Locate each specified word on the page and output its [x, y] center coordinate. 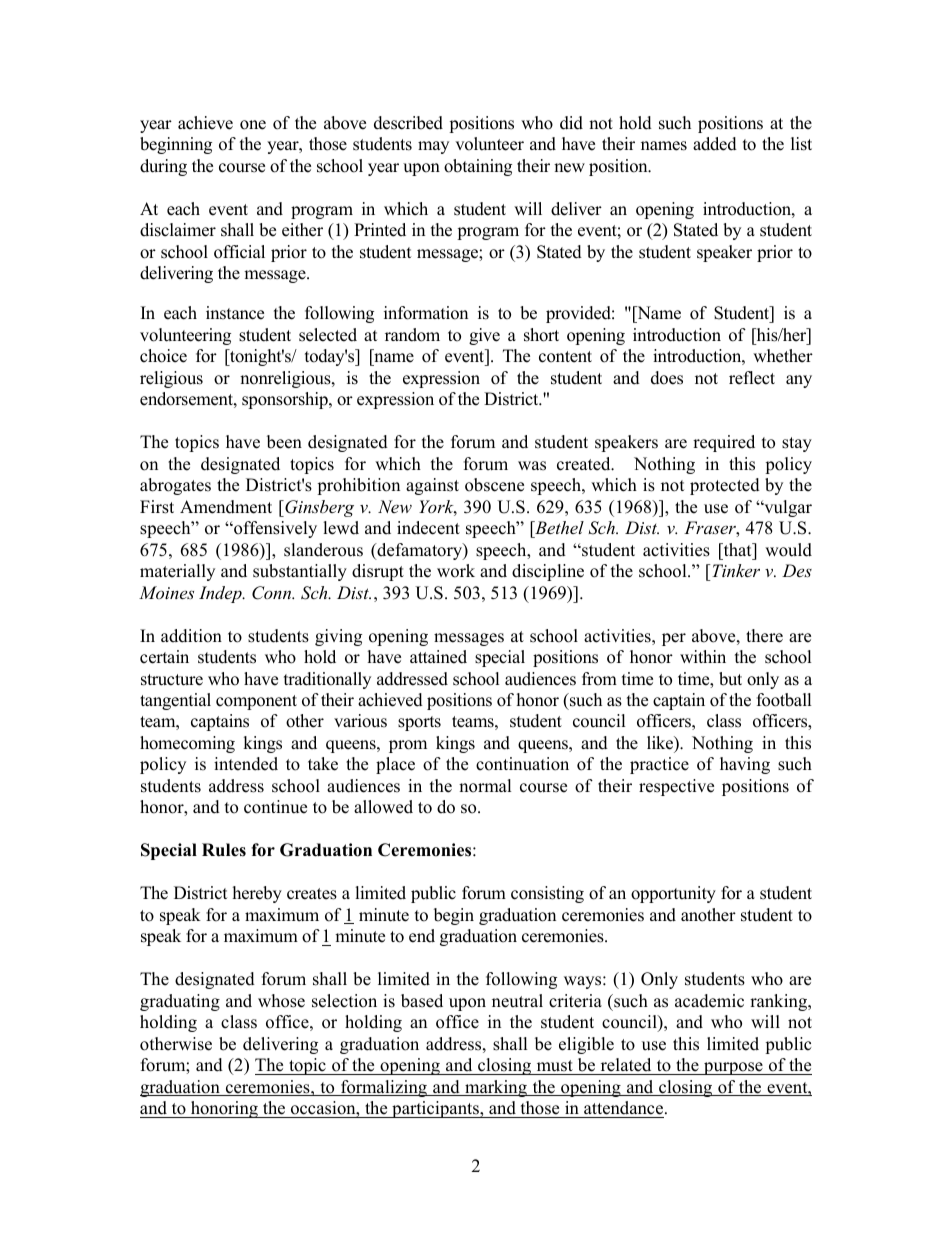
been [284, 442]
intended [246, 764]
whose [281, 1001]
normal [485, 786]
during [163, 167]
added [715, 144]
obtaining [478, 167]
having [745, 765]
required [724, 443]
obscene [494, 485]
